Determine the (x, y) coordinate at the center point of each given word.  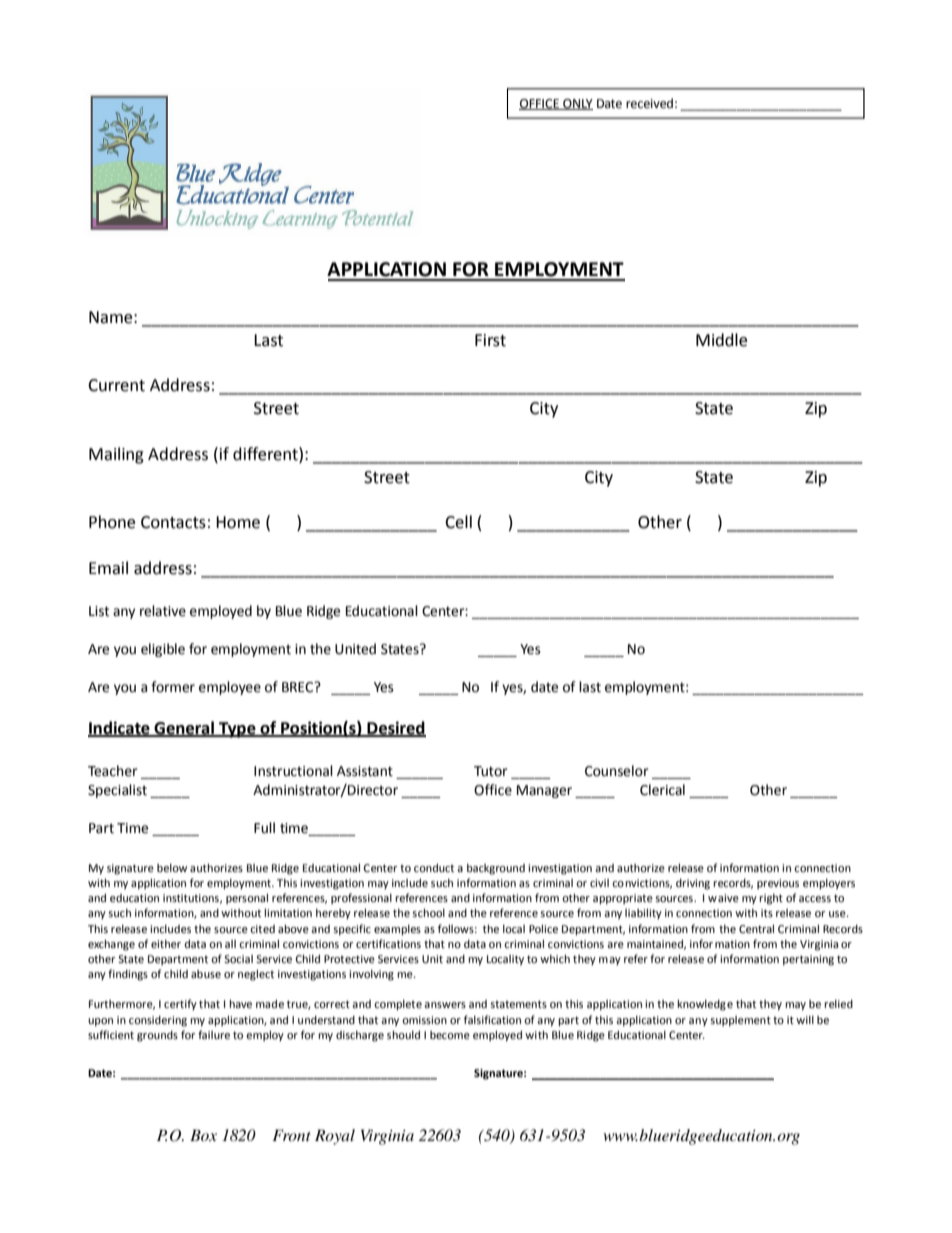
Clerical (662, 790)
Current (116, 385)
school (428, 912)
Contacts (173, 522)
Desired (395, 728)
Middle (721, 340)
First (490, 340)
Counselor (617, 771)
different (266, 454)
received (649, 103)
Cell (458, 522)
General (184, 728)
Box (203, 1135)
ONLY (577, 104)
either (166, 943)
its (767, 913)
